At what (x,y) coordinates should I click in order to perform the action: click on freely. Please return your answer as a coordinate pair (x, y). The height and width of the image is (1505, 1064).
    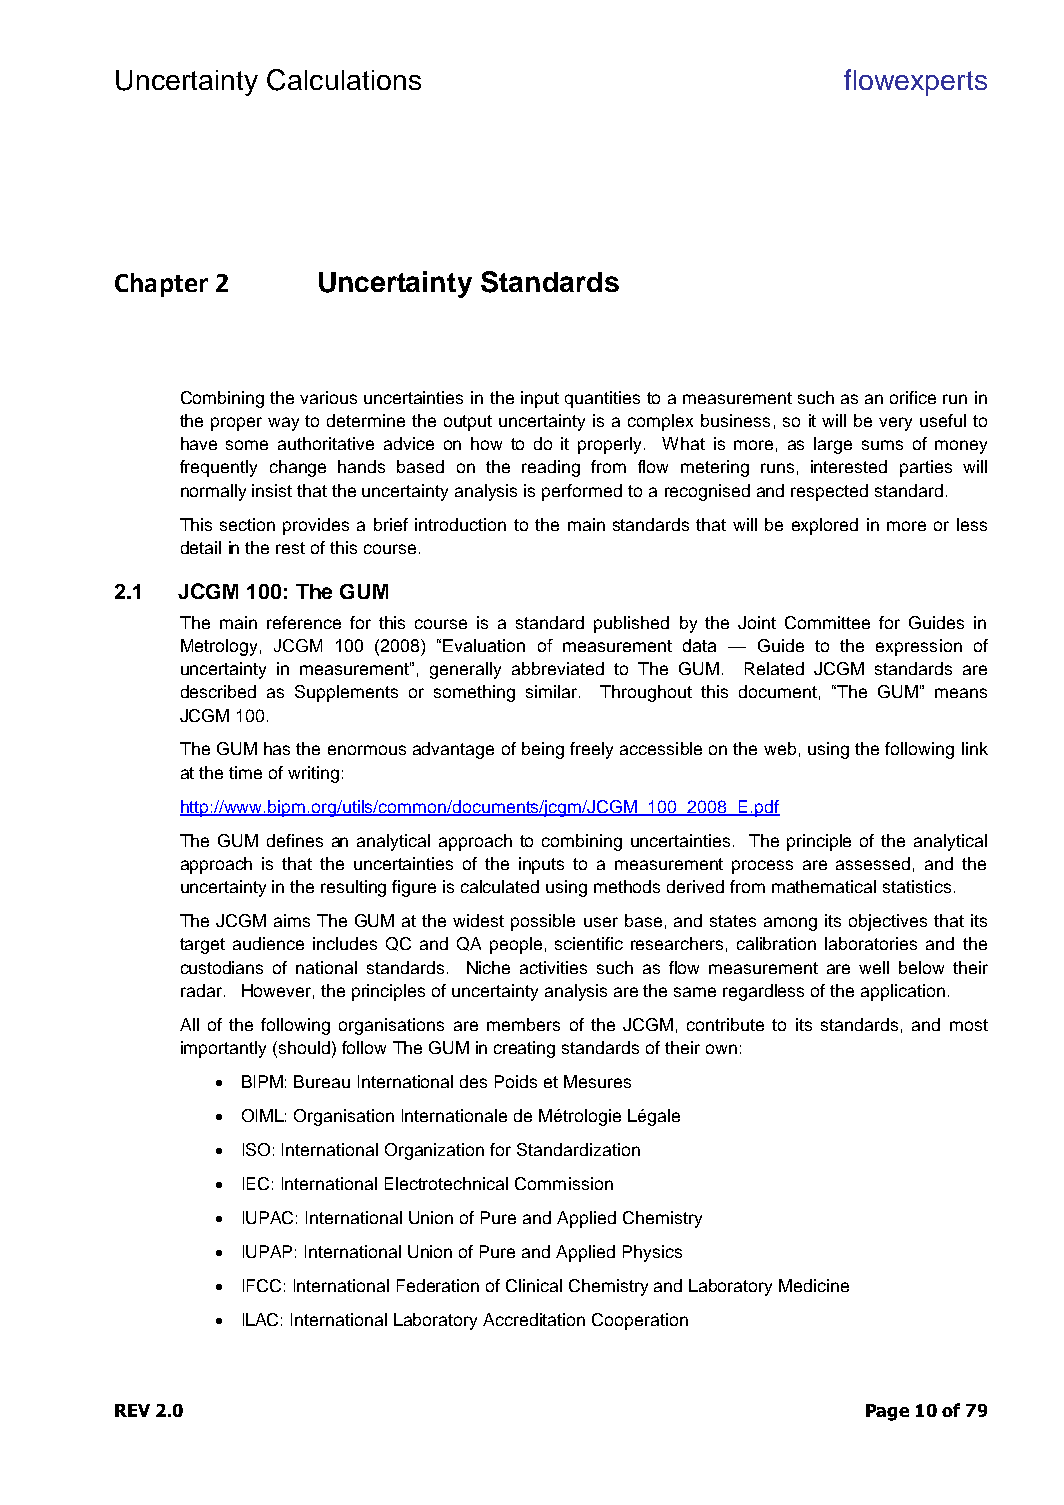
    Looking at the image, I should click on (591, 750).
